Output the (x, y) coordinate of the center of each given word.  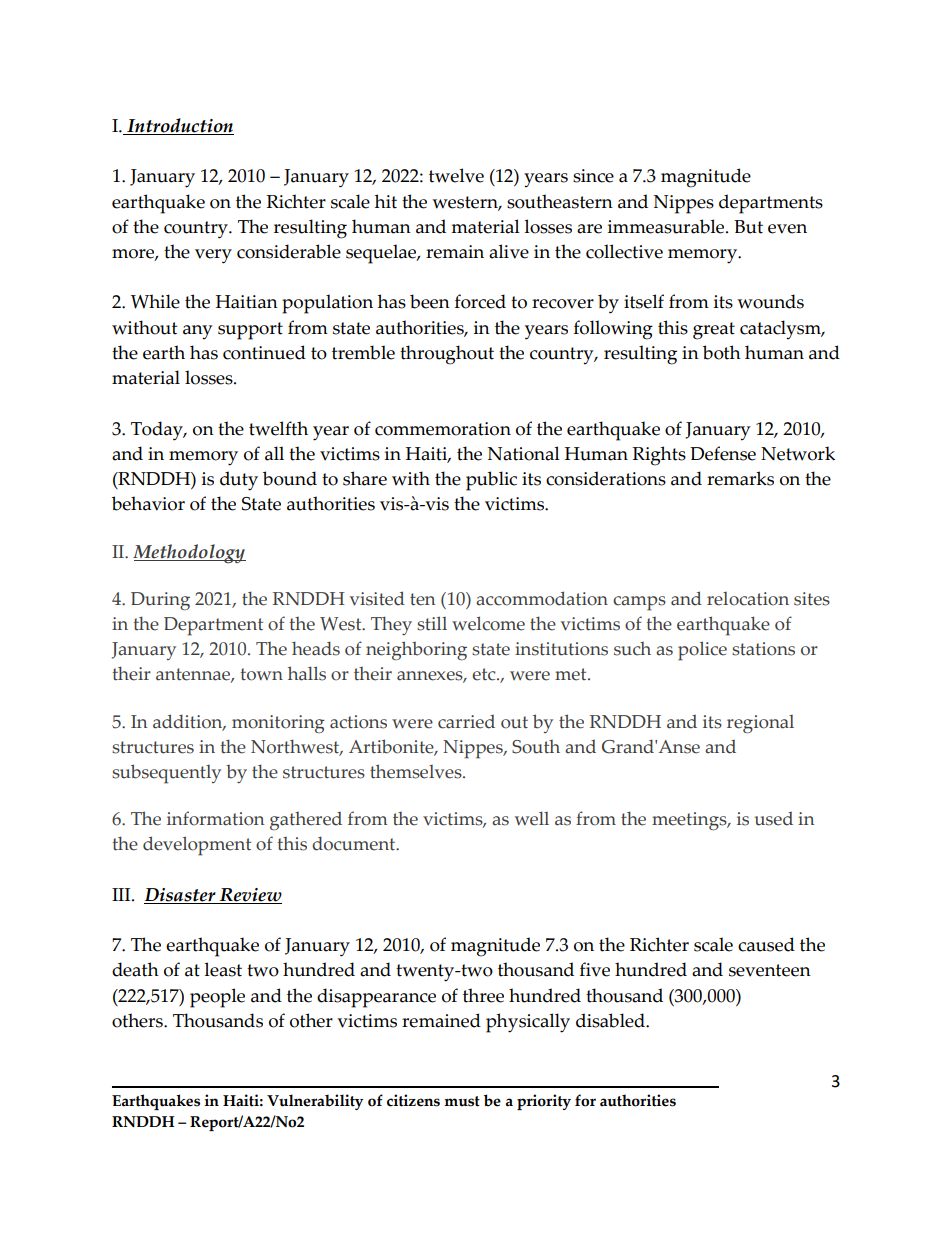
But (748, 227)
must (462, 1101)
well (532, 818)
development (197, 846)
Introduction (179, 126)
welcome (488, 623)
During (160, 601)
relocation (748, 599)
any (197, 332)
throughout (447, 355)
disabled (611, 1020)
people (217, 998)
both (722, 352)
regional (760, 724)
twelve (456, 175)
